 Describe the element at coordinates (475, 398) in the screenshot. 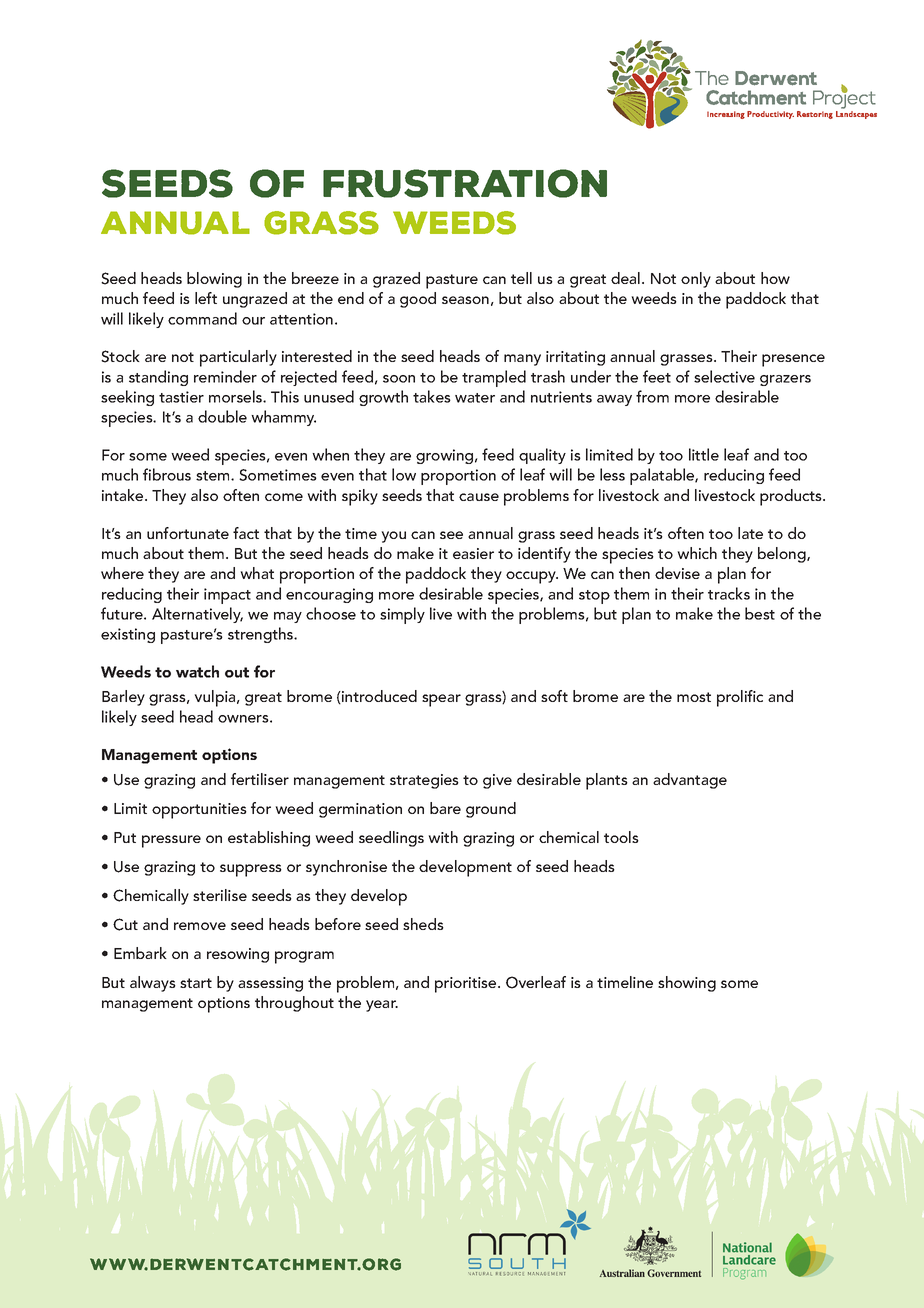

I see `water` at that location.
